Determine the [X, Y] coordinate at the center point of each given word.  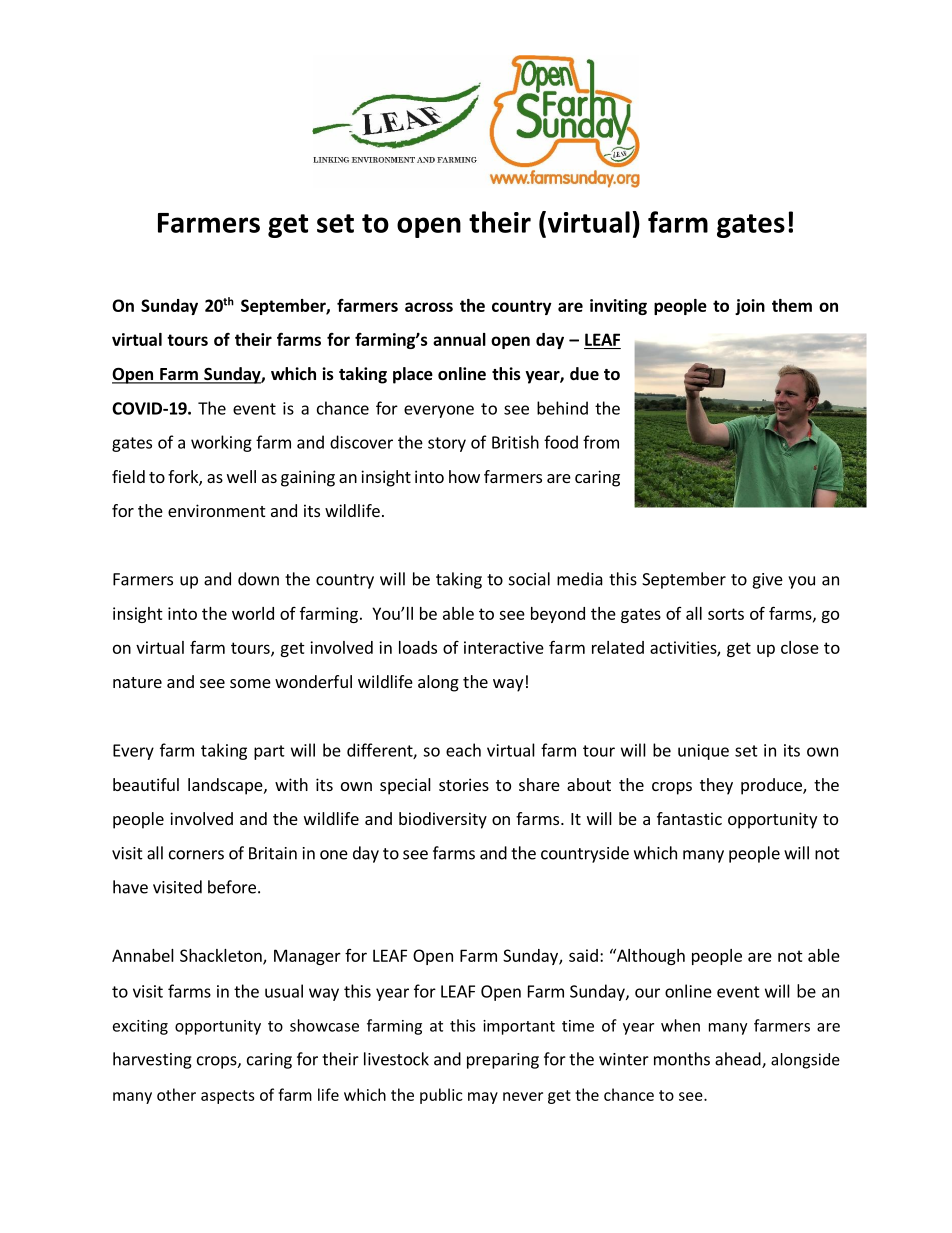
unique [703, 752]
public [441, 1096]
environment [216, 510]
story [447, 444]
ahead [739, 1060]
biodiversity [443, 820]
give [767, 581]
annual [459, 339]
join [750, 307]
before [232, 887]
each [463, 750]
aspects [228, 1097]
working [221, 443]
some [250, 683]
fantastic [689, 818]
